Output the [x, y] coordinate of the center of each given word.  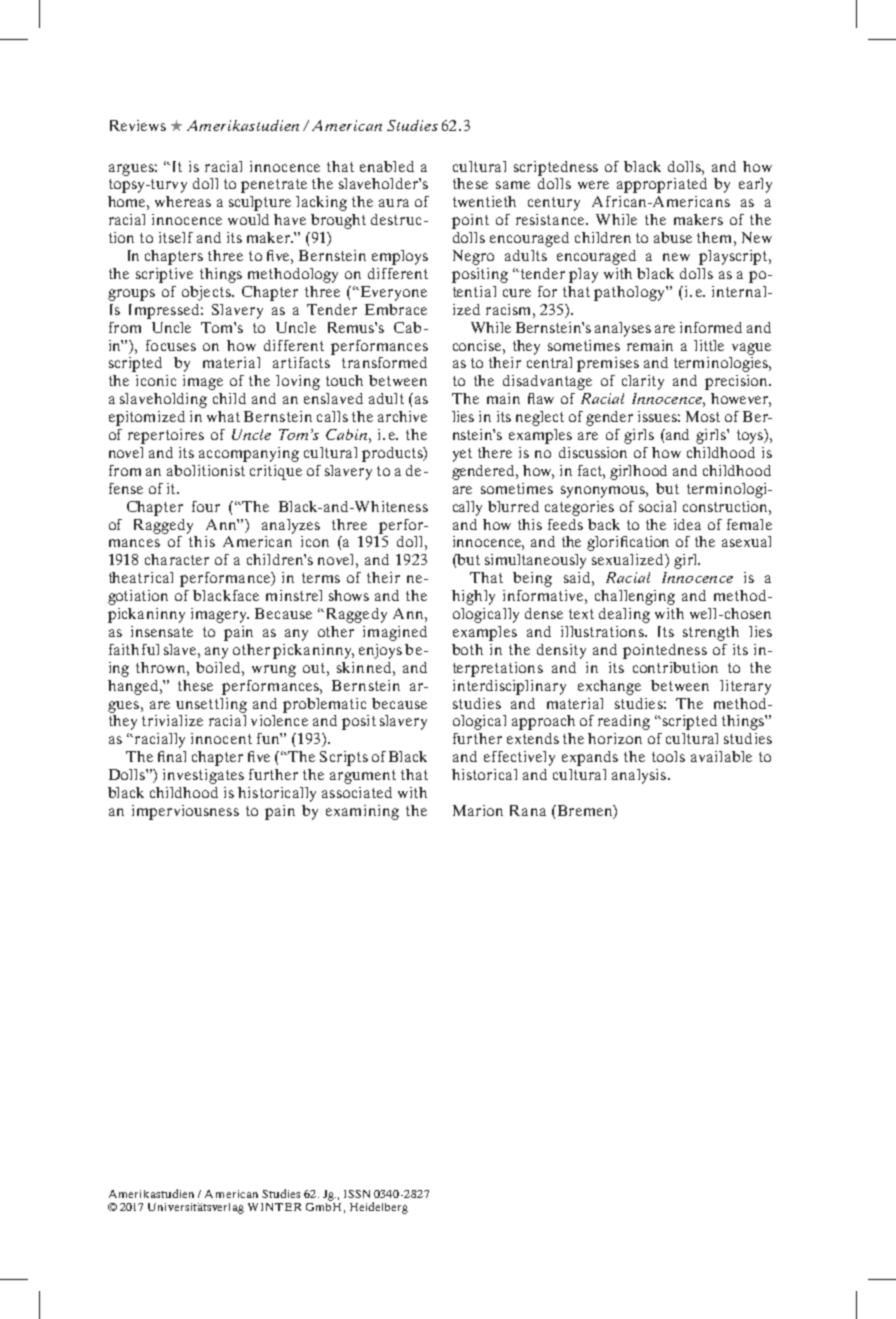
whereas [183, 201]
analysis [639, 776]
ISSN [357, 1194]
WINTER [274, 1207]
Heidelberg [379, 1208]
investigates [203, 776]
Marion [478, 810]
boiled [219, 667]
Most [703, 416]
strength [711, 633]
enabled [387, 166]
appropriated [662, 185]
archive [402, 416]
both [467, 649]
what [223, 416]
